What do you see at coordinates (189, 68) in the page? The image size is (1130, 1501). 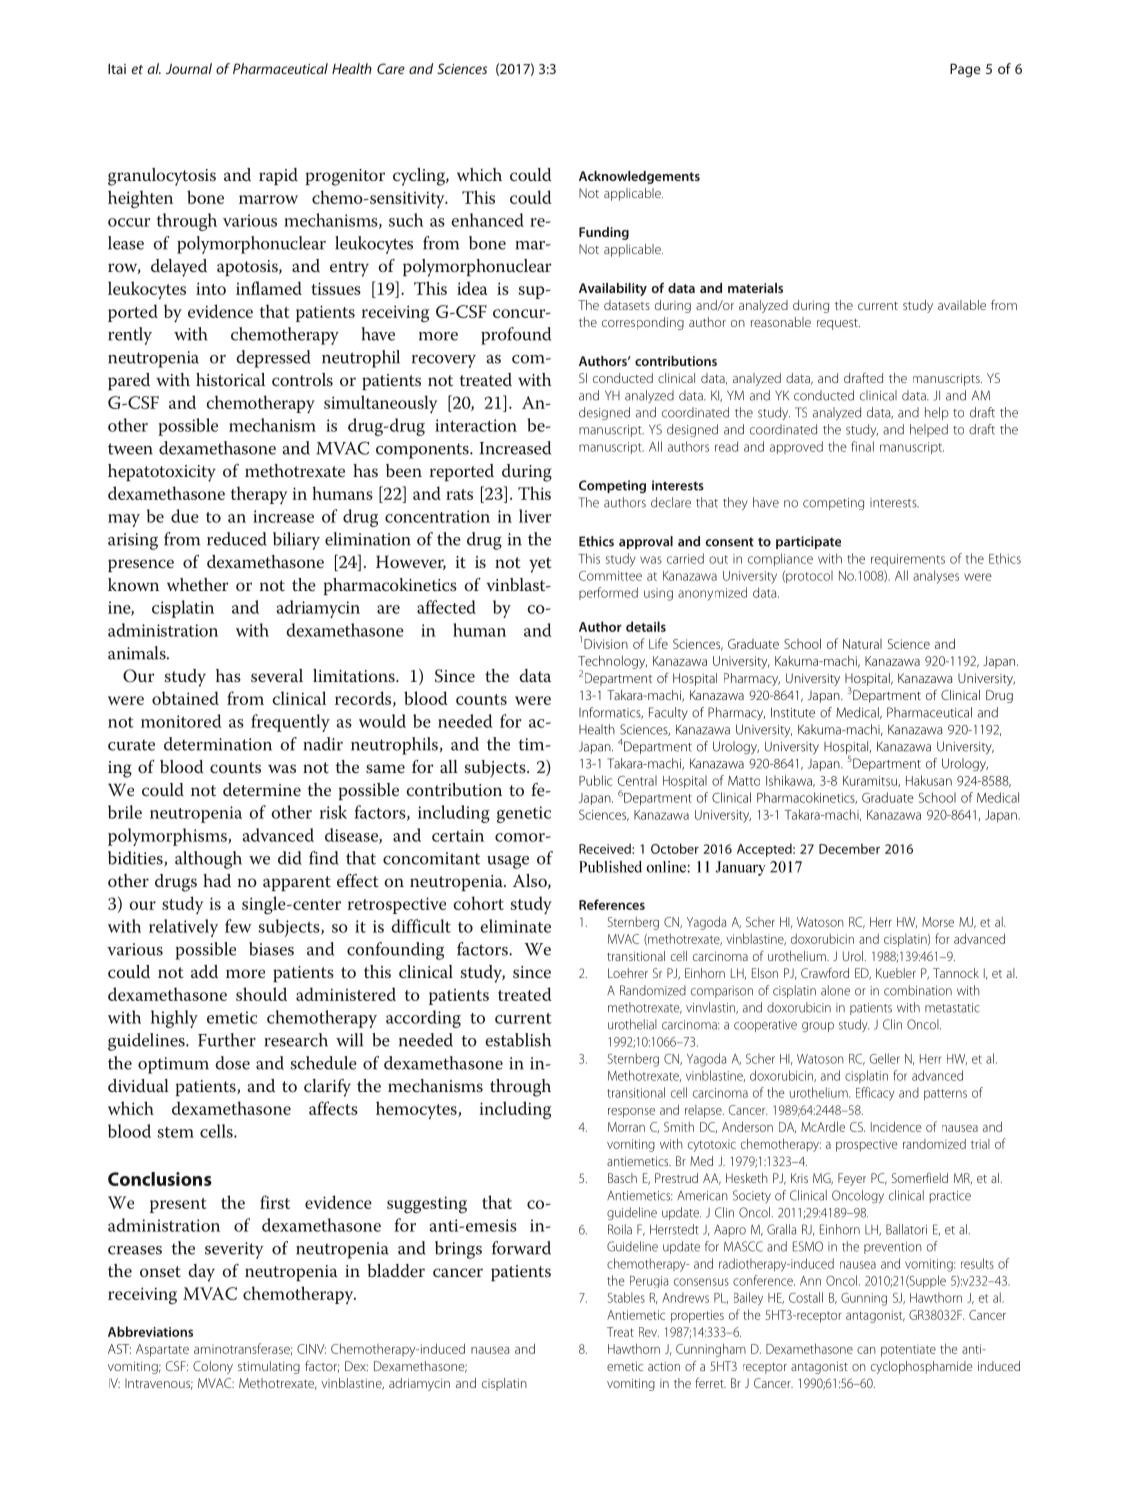 I see `Journal` at bounding box center [189, 68].
